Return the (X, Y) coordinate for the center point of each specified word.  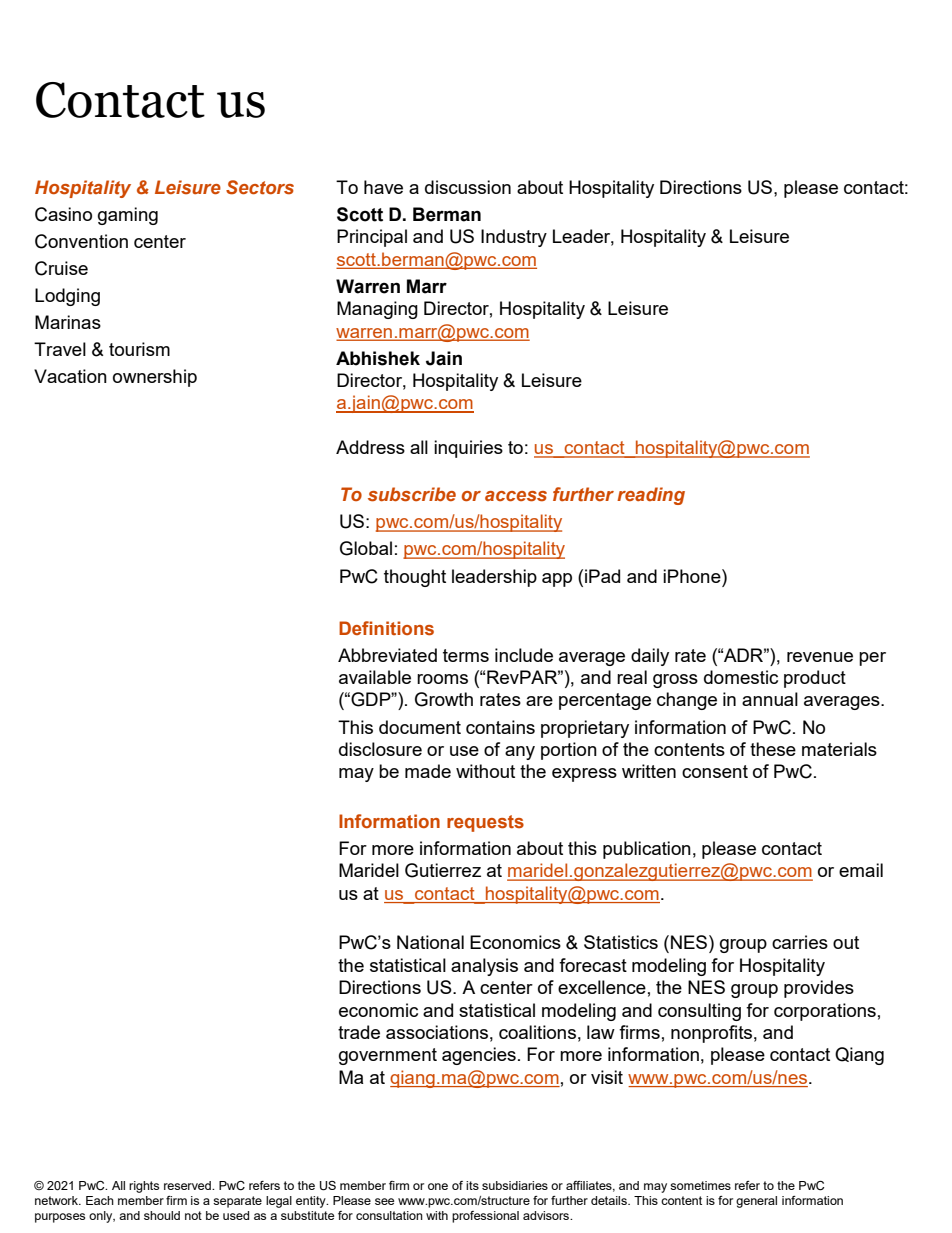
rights (144, 1187)
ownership (155, 378)
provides (819, 989)
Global (366, 548)
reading (651, 496)
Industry (514, 238)
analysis (484, 967)
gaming (128, 216)
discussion (468, 187)
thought (415, 578)
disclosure (380, 749)
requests (485, 823)
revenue (820, 657)
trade (359, 1032)
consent (715, 771)
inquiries (468, 449)
